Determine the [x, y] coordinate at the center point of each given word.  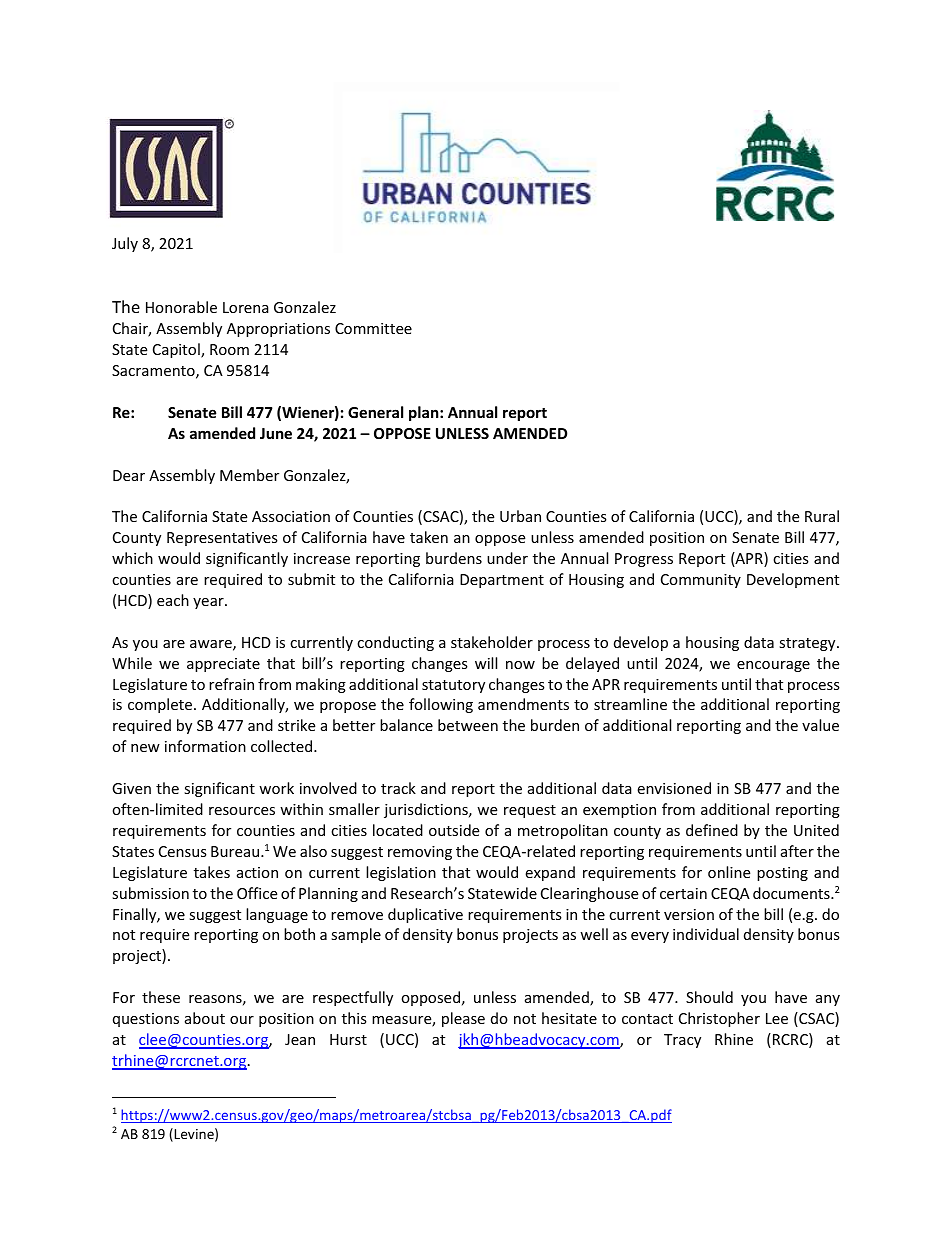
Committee [373, 328]
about [205, 1018]
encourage [773, 666]
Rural [822, 516]
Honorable [181, 307]
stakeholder [492, 642]
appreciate [223, 665]
